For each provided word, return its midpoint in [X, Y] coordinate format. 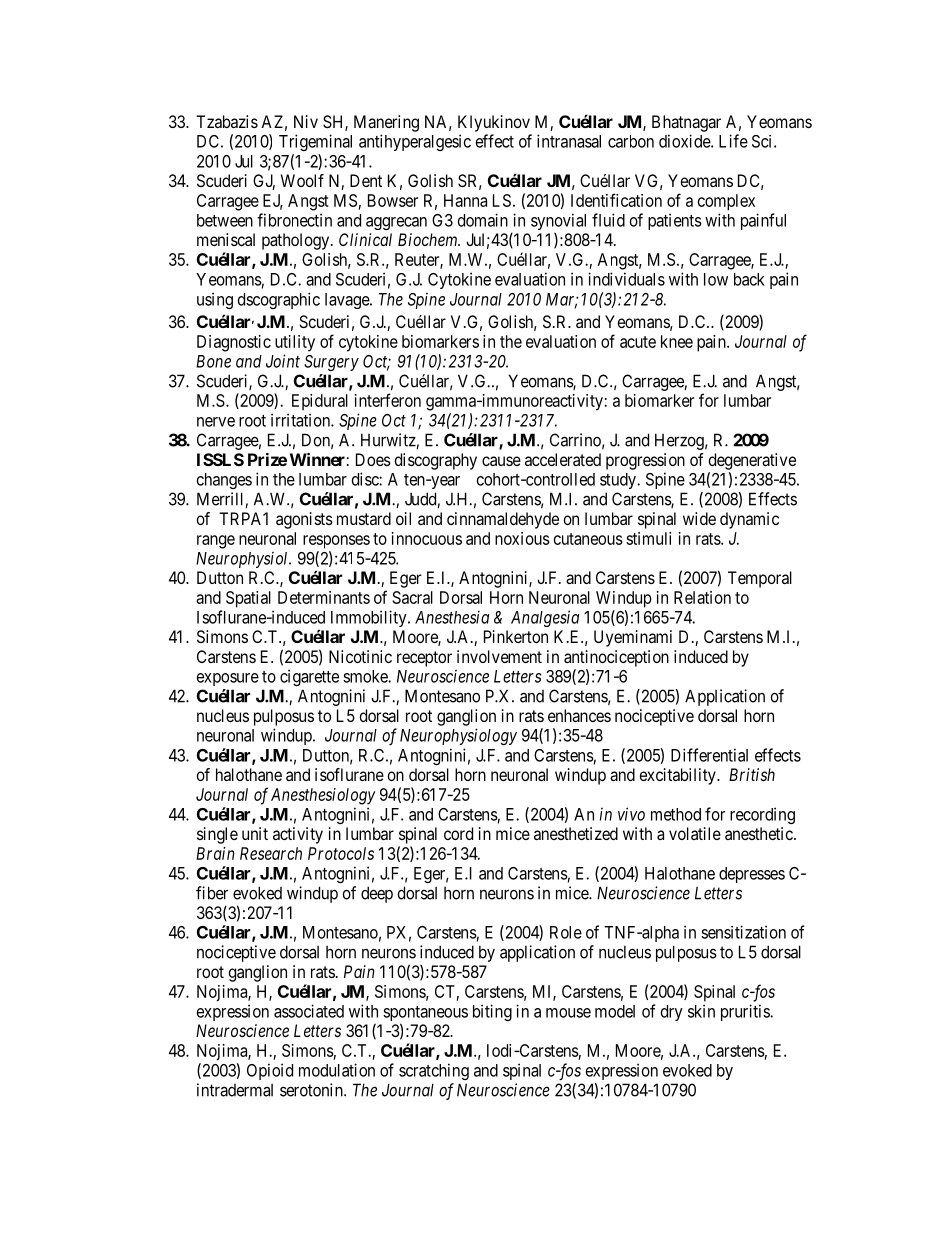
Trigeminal [315, 142]
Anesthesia [452, 617]
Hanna [465, 200]
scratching [434, 1071]
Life [733, 141]
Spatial [248, 599]
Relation [702, 597]
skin [701, 1011]
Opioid [270, 1071]
